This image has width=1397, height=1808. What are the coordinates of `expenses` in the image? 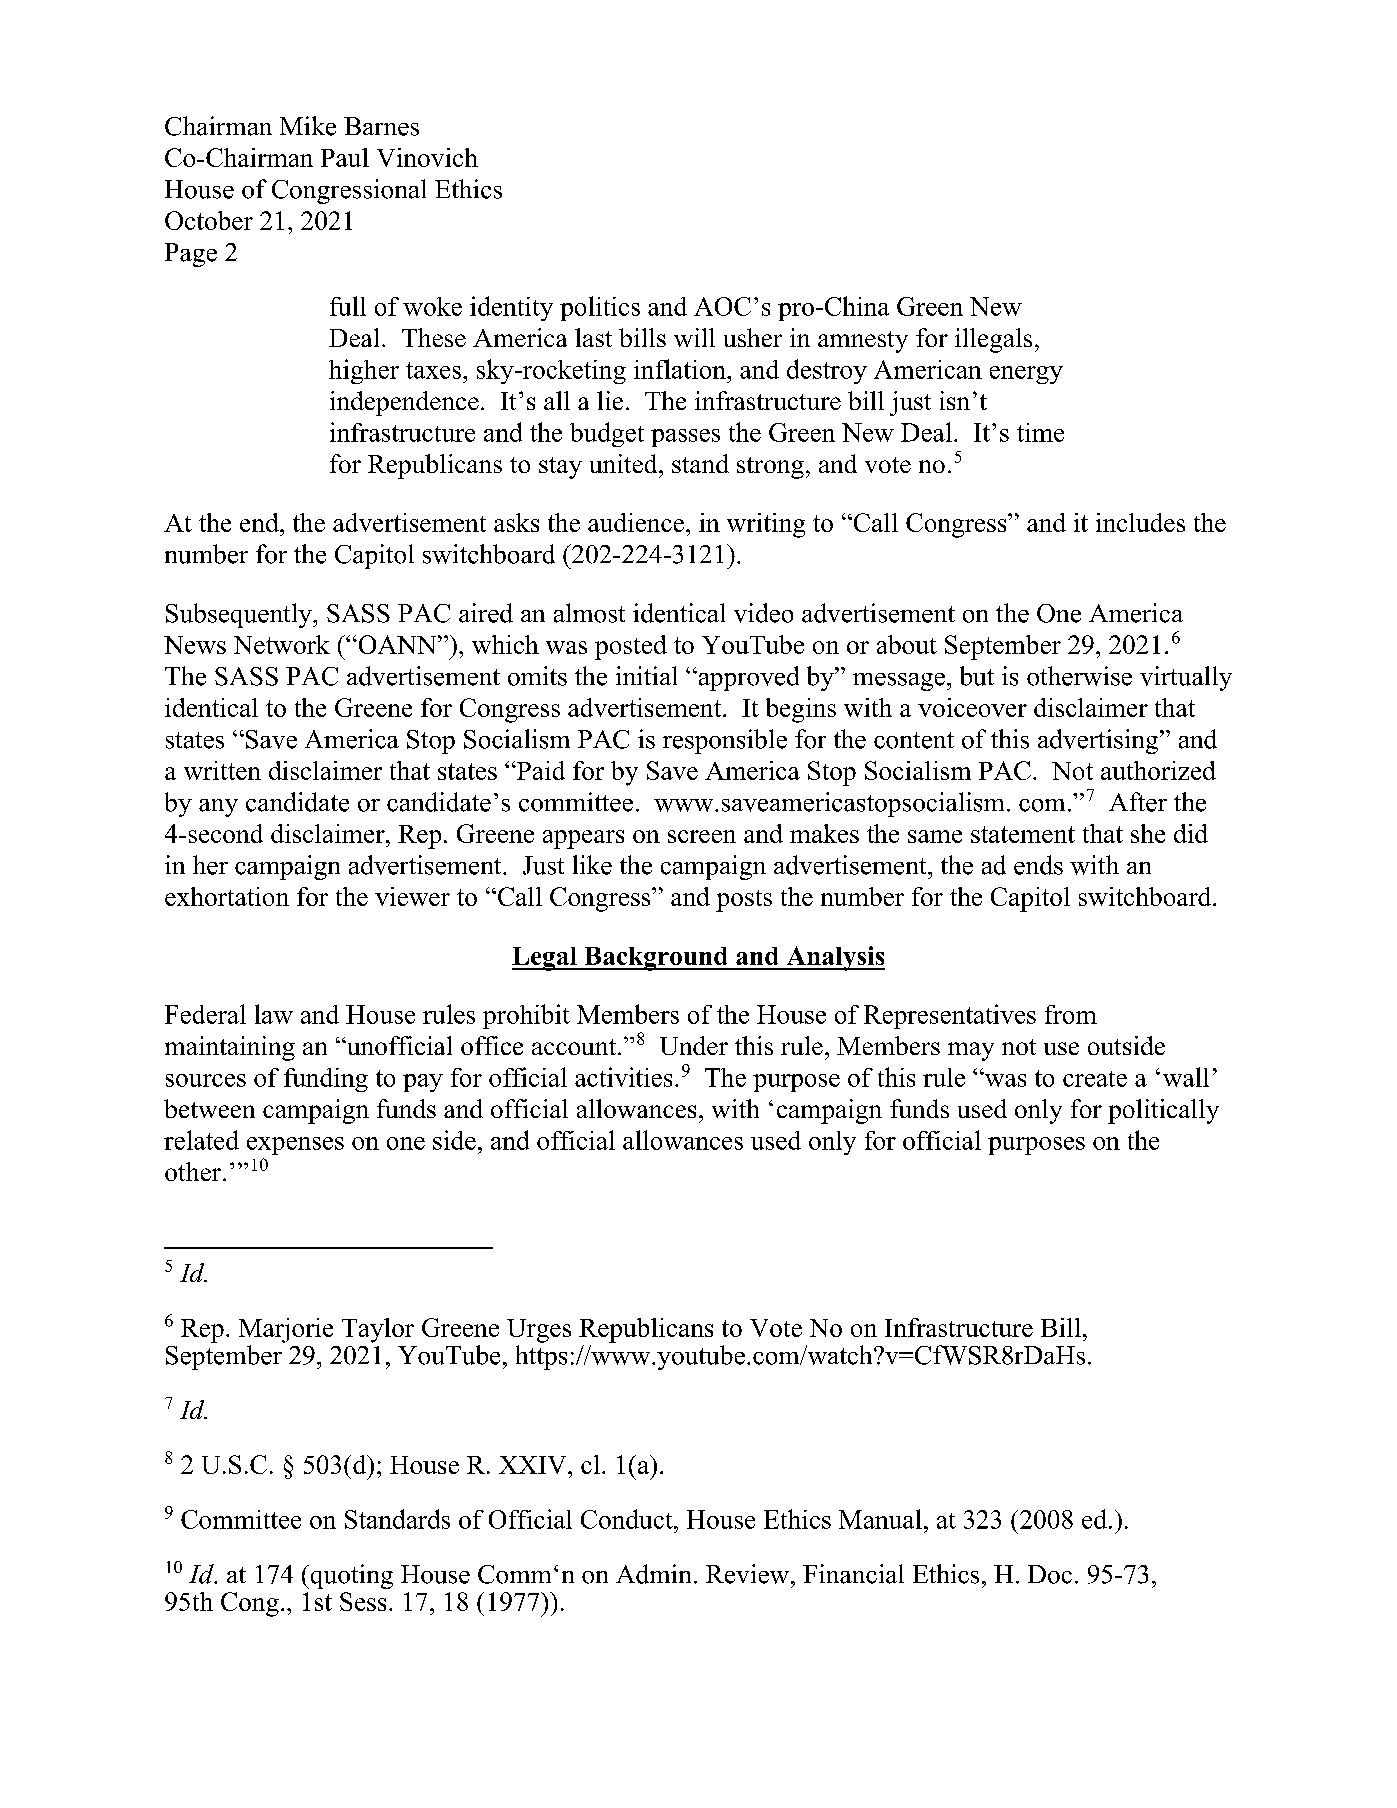 It's located at (295, 1146).
